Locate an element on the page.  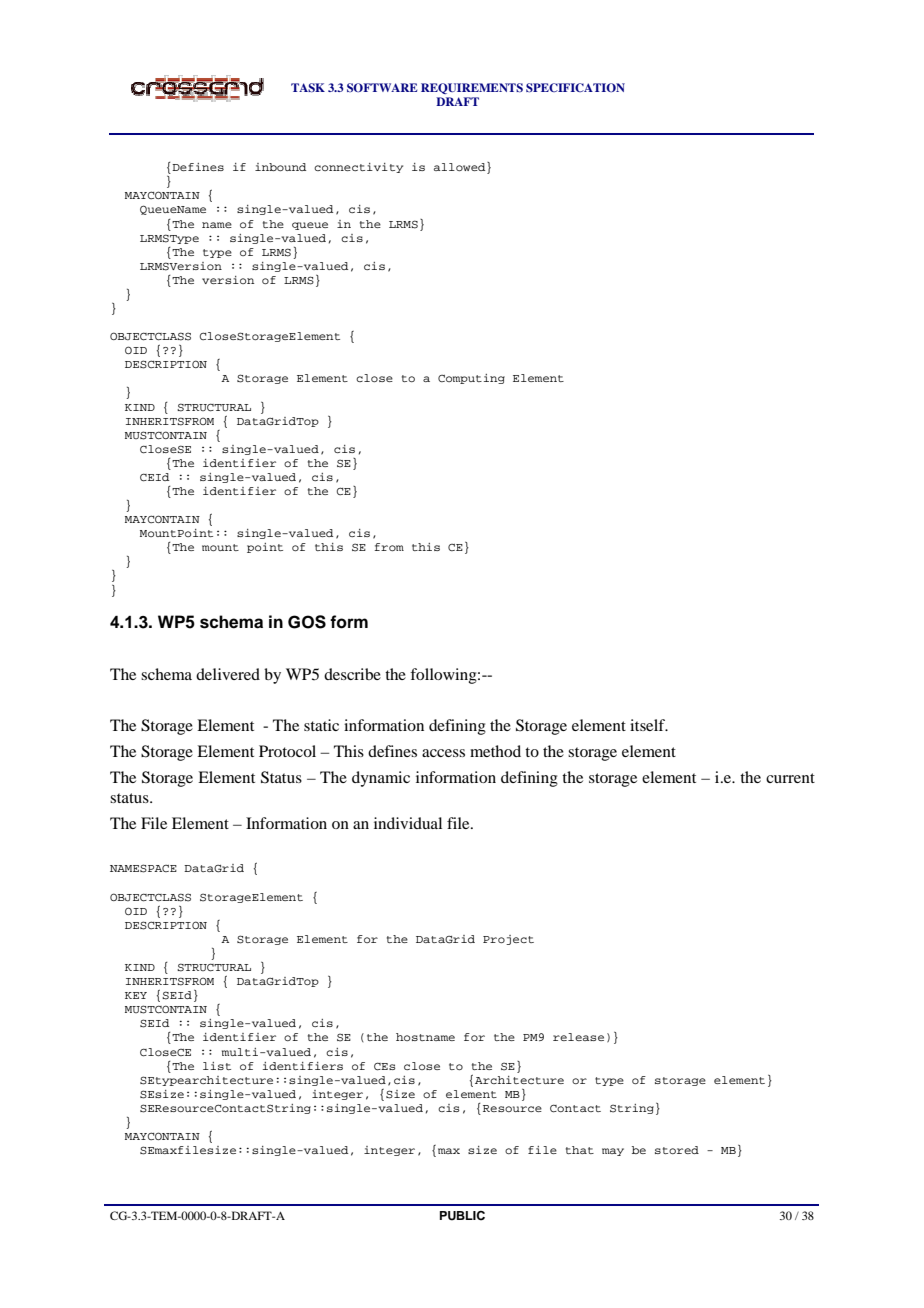
list is located at coordinates (217, 1066).
